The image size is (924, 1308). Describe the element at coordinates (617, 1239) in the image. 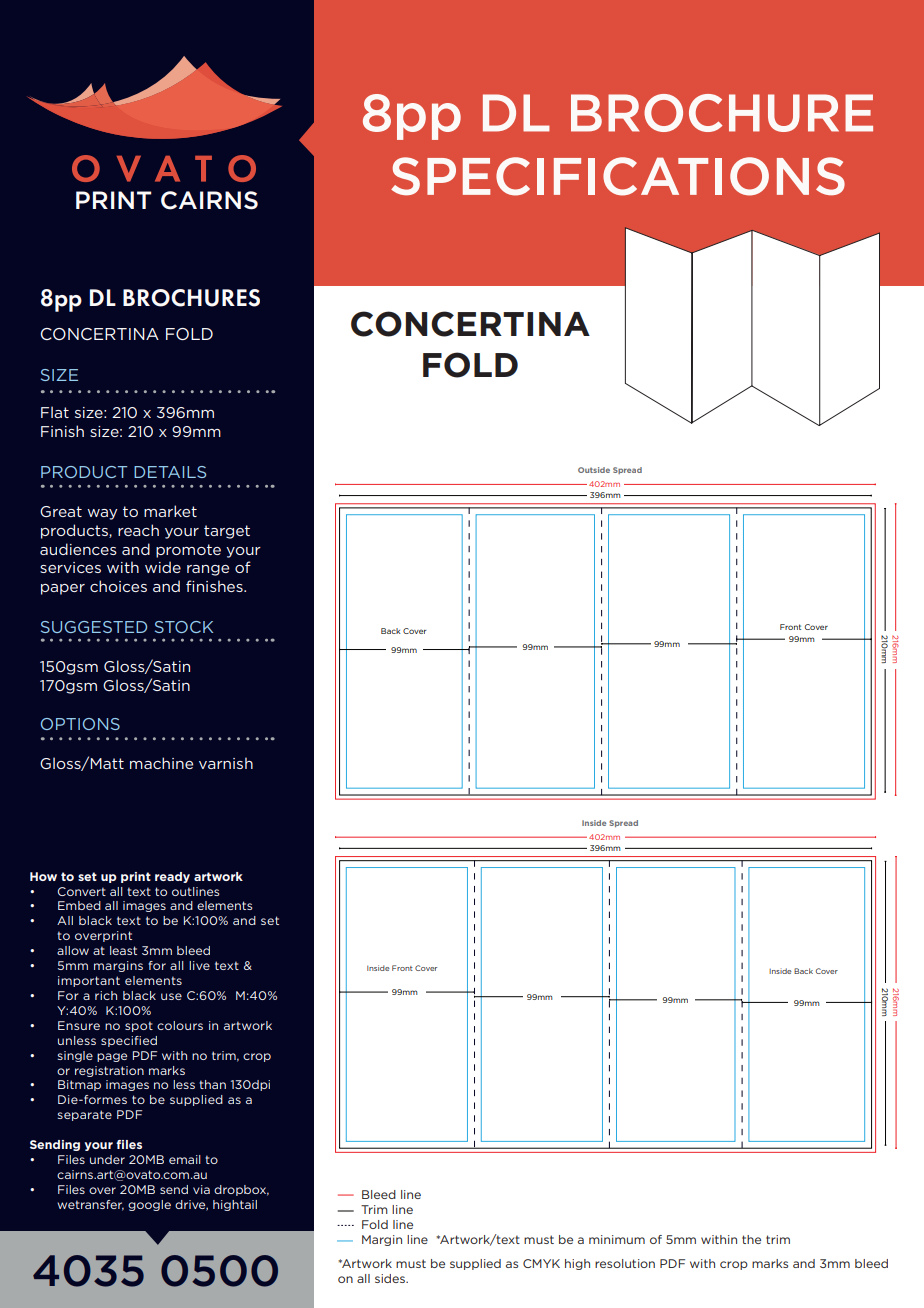

I see `minimum` at that location.
